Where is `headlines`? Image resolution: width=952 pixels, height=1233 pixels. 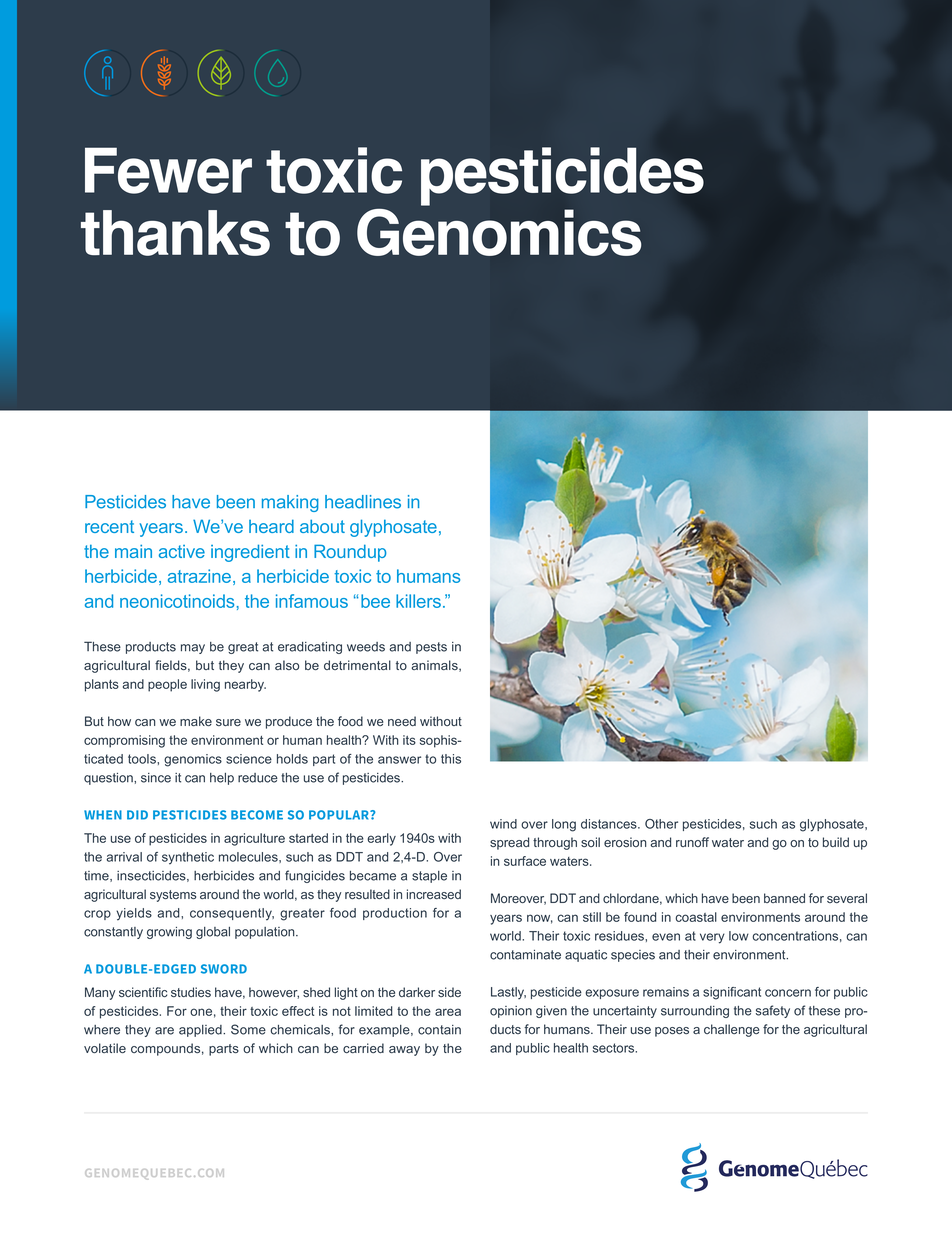 headlines is located at coordinates (363, 502).
